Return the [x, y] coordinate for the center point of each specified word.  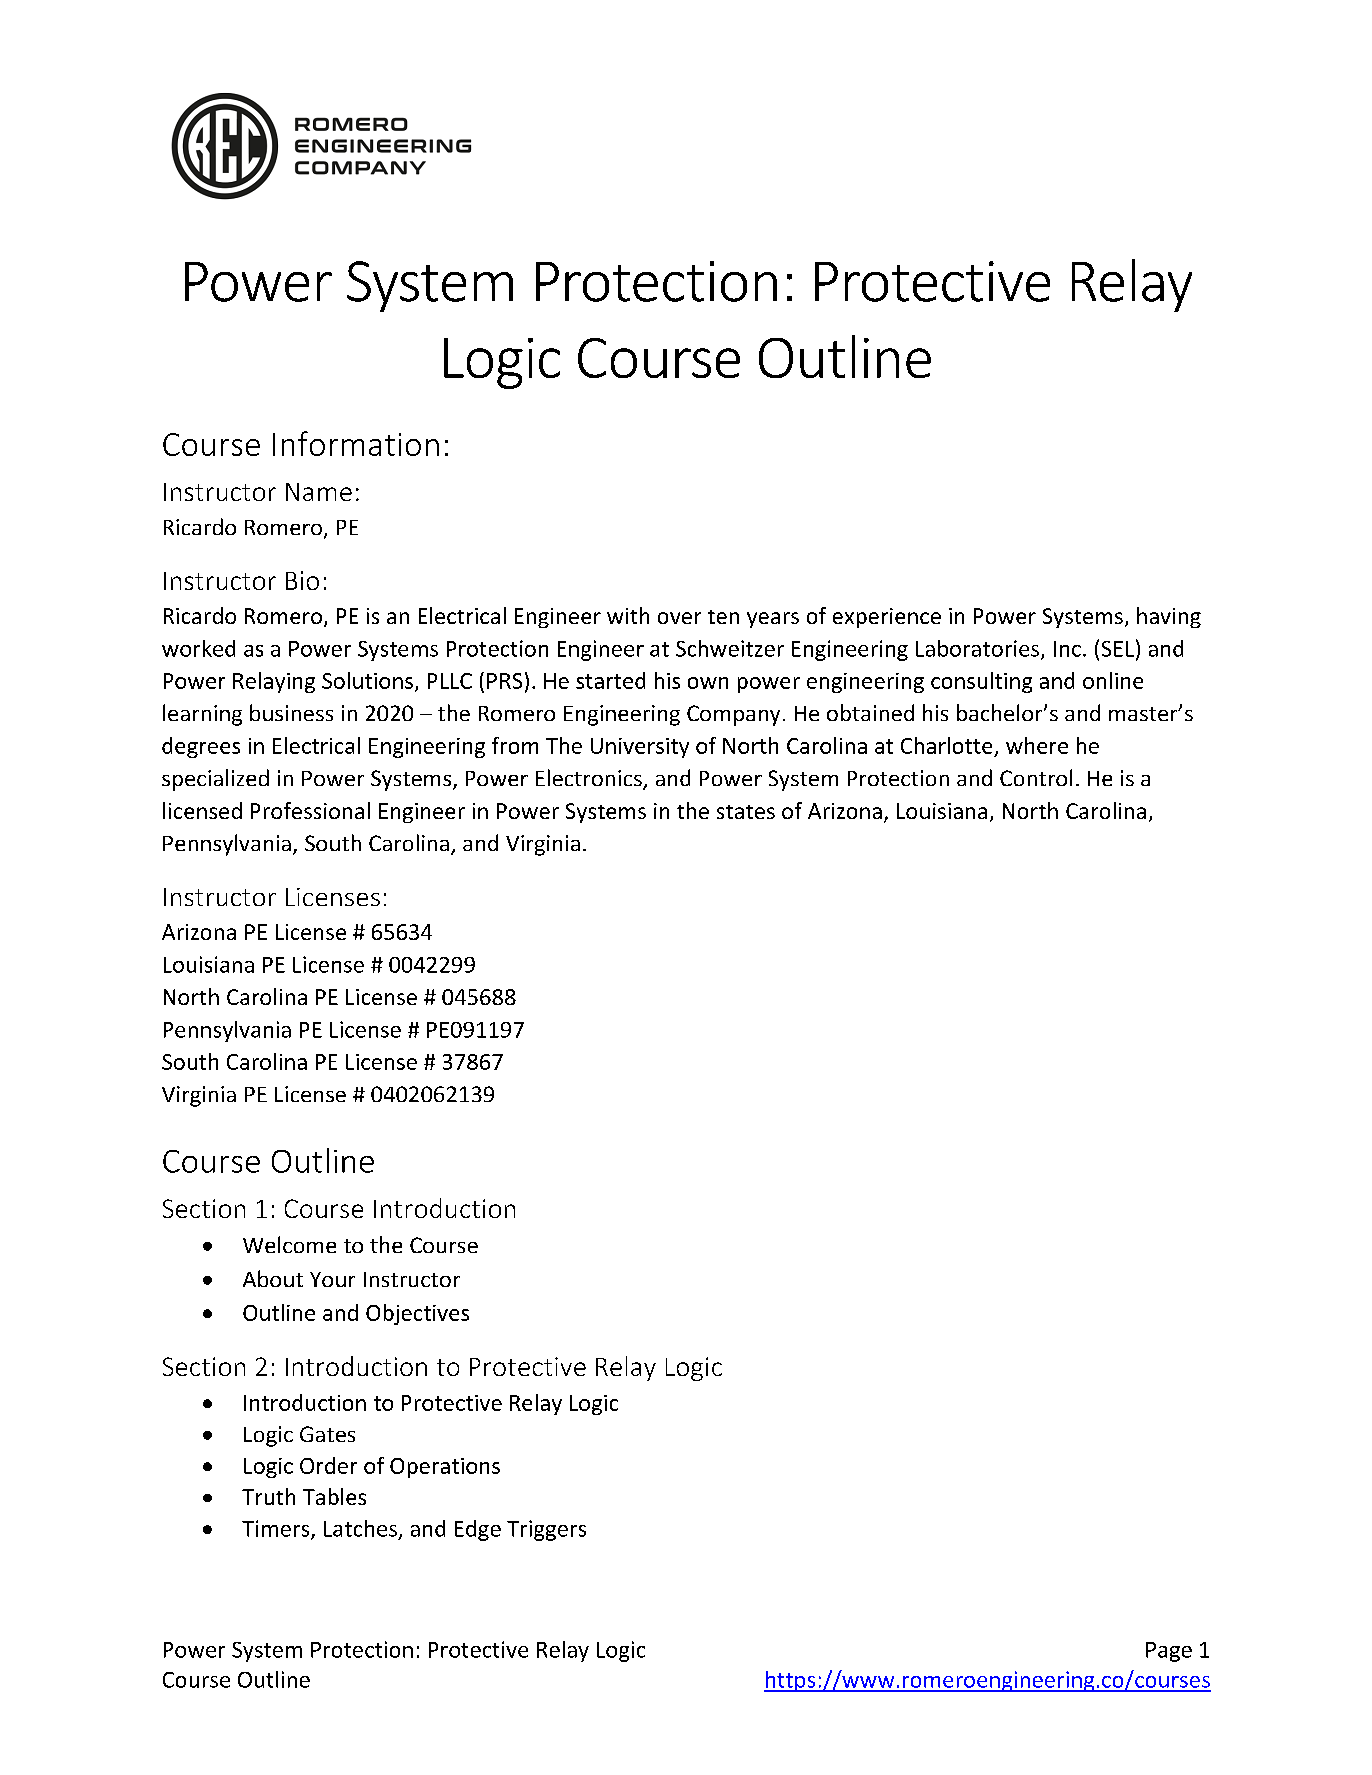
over [679, 618]
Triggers [546, 1530]
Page [1169, 1652]
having [1169, 617]
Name [319, 492]
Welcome [289, 1244]
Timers [277, 1529]
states [746, 812]
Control [1036, 777]
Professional [310, 810]
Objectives [417, 1314]
